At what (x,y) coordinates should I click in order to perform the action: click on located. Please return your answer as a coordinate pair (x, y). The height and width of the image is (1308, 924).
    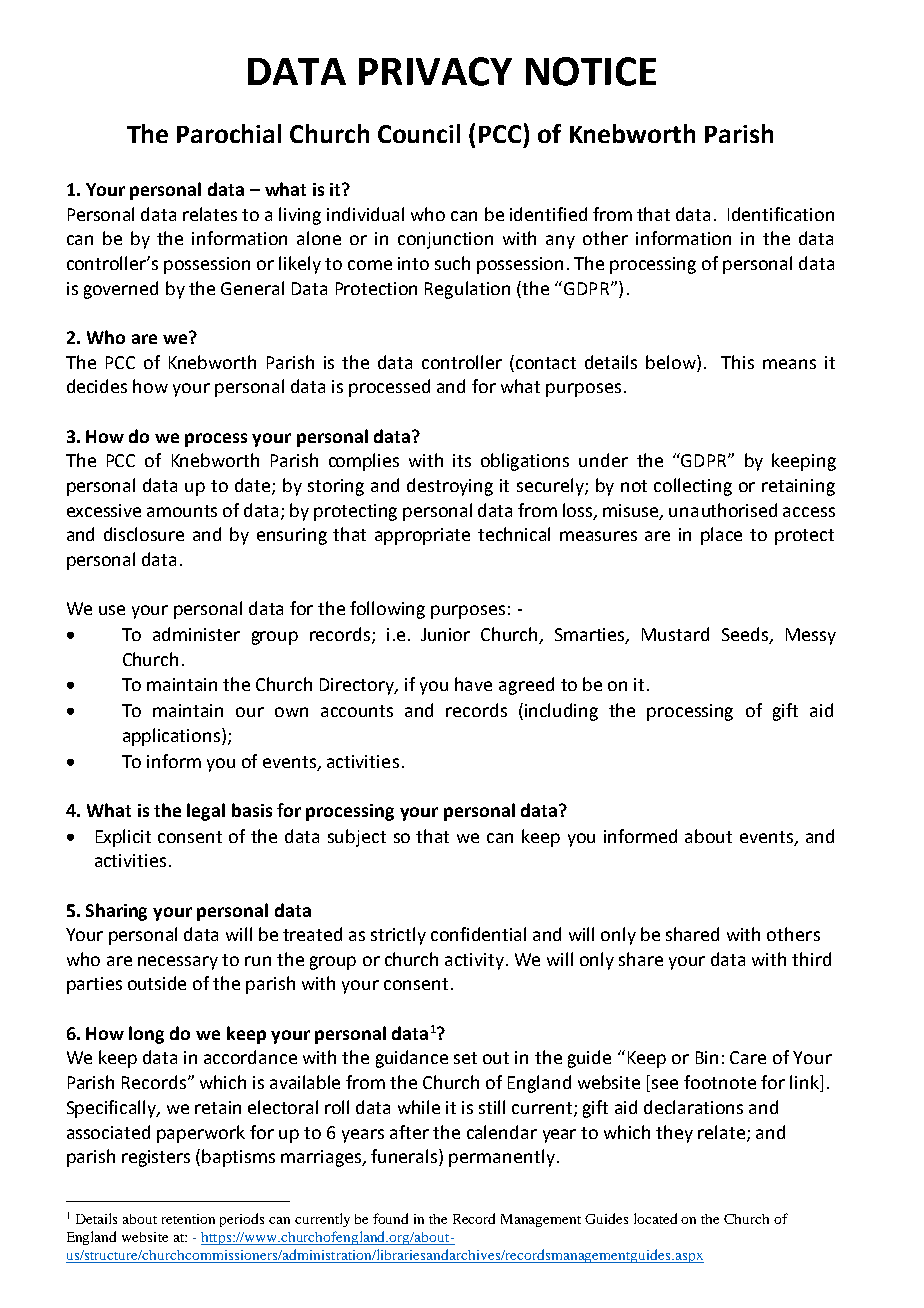
    Looking at the image, I should click on (655, 1218).
